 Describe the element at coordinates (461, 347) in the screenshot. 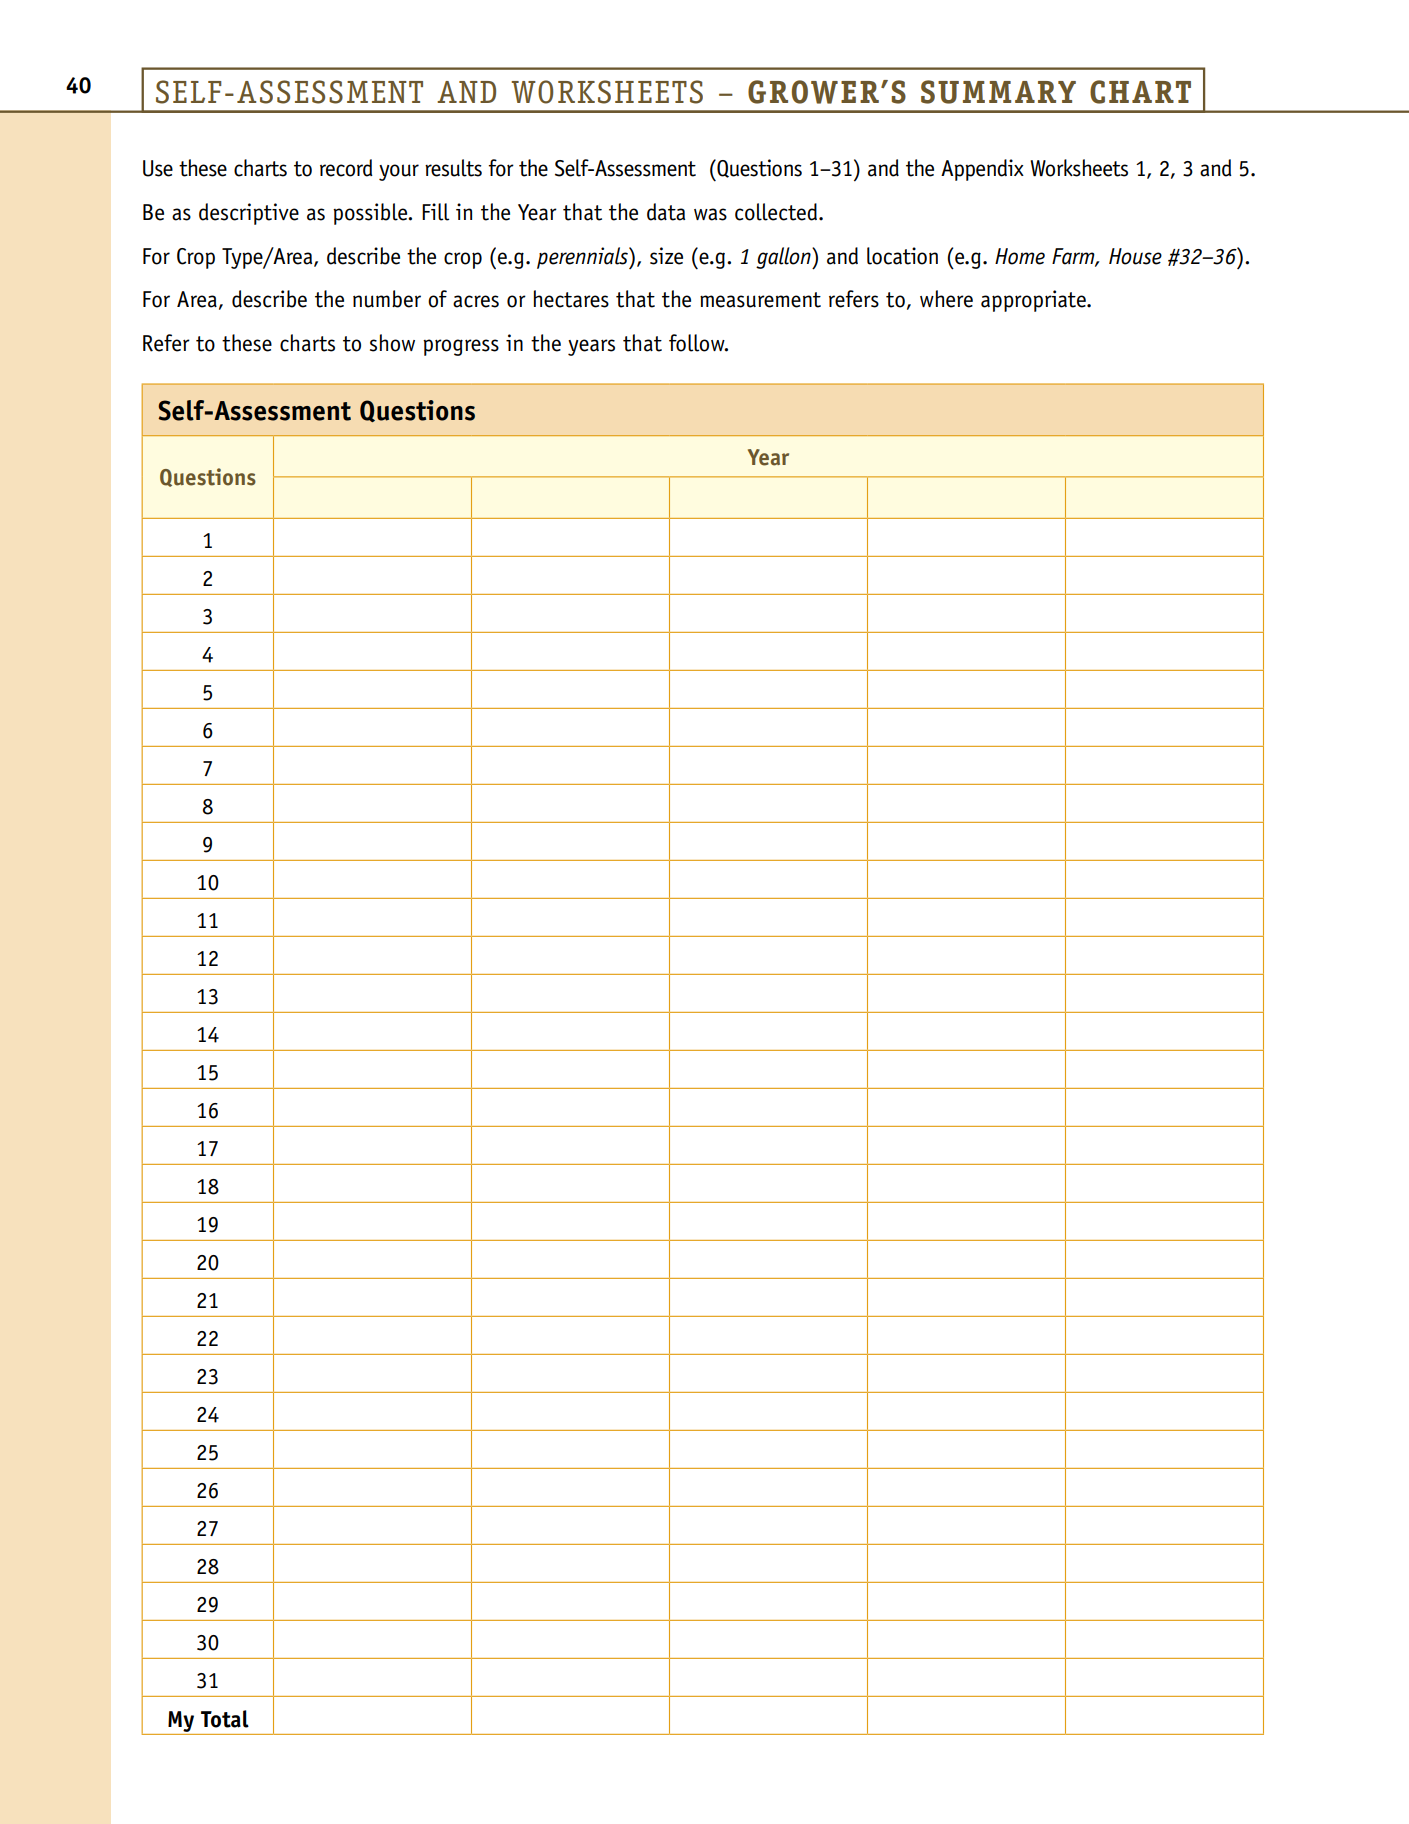

I see `progress` at that location.
